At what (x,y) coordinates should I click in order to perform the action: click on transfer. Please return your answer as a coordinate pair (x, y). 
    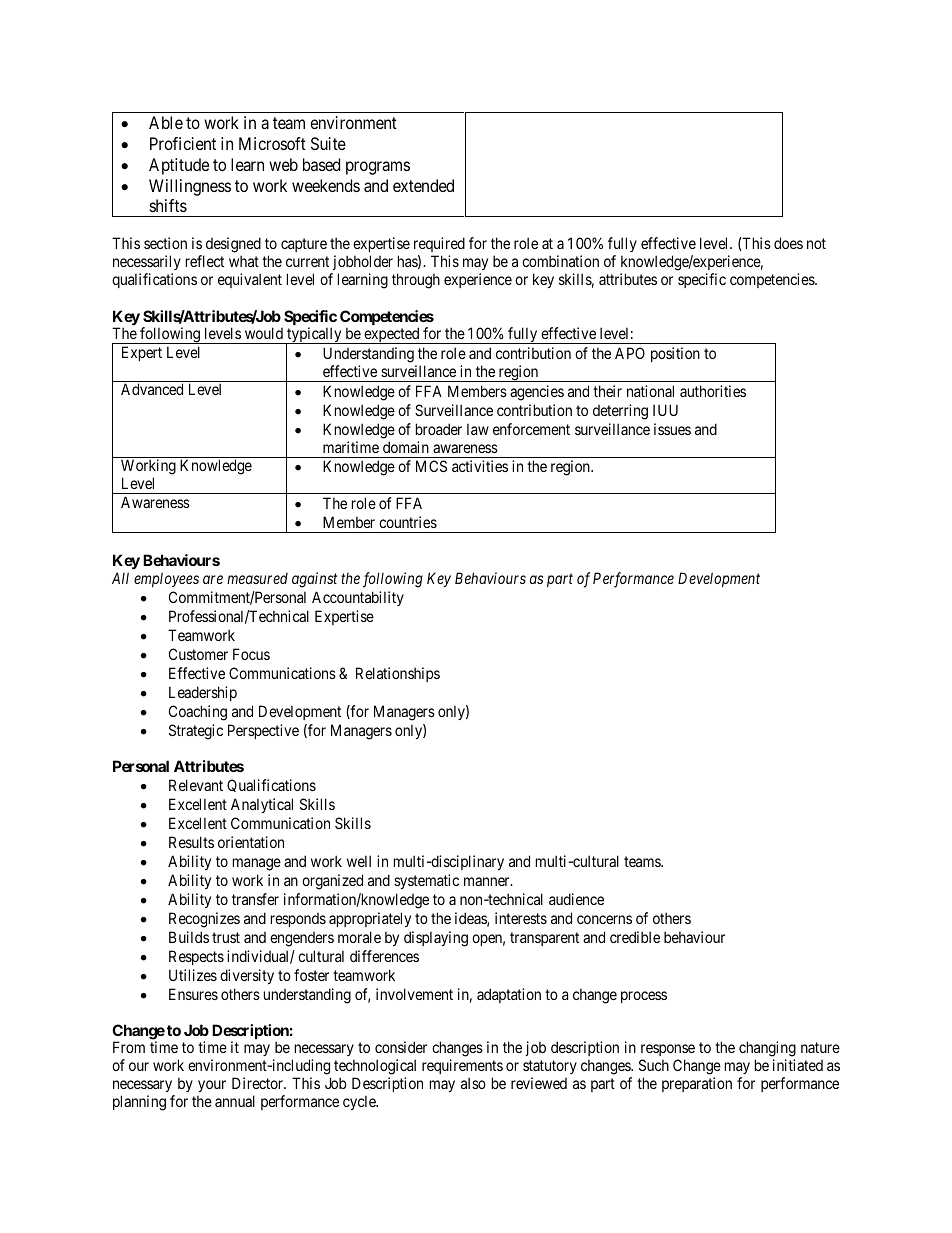
    Looking at the image, I should click on (255, 899).
